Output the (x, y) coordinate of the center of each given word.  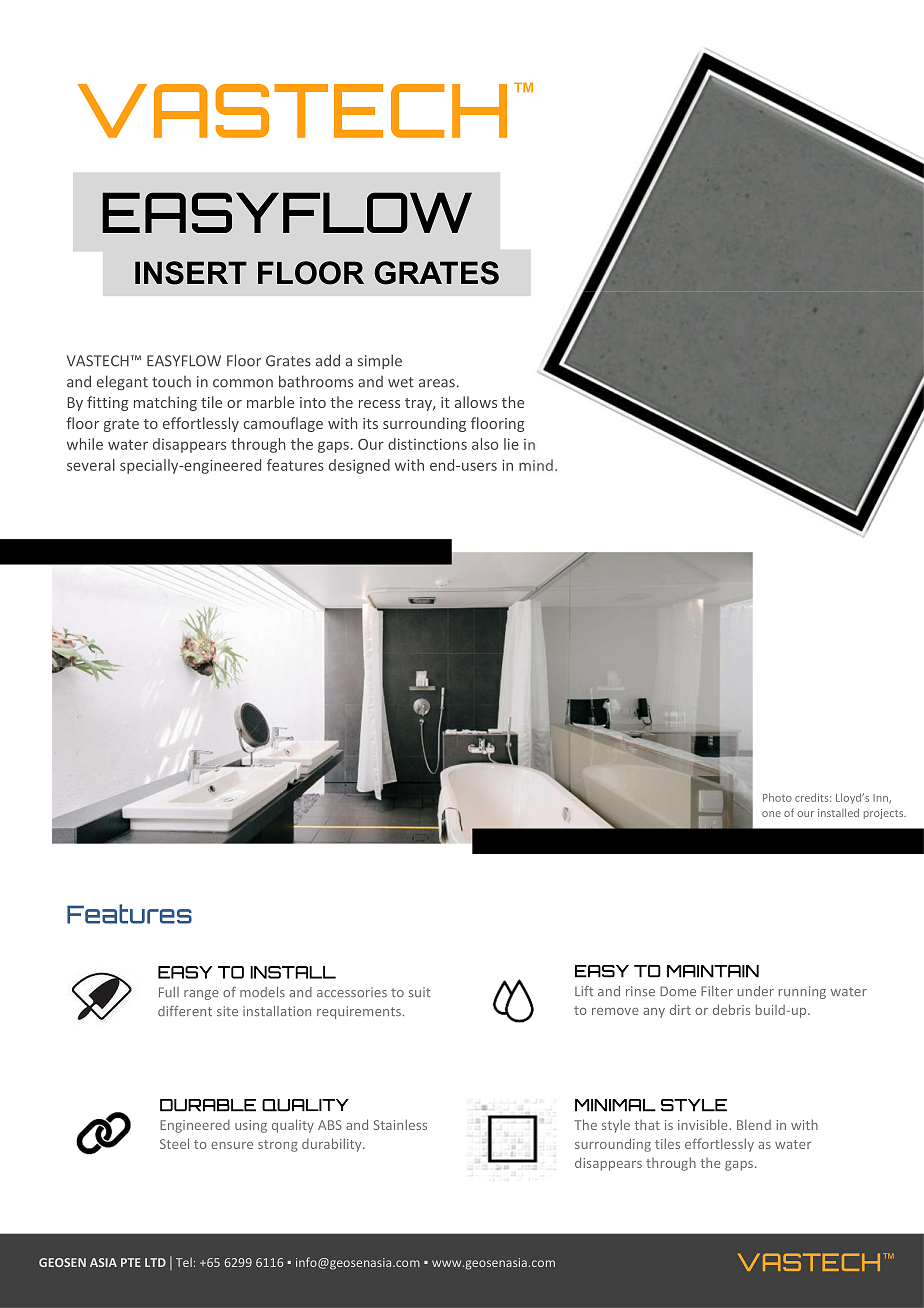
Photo (777, 797)
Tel (184, 1262)
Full (169, 992)
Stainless (400, 1124)
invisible (704, 1124)
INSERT (191, 273)
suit (419, 992)
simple (380, 361)
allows (476, 402)
